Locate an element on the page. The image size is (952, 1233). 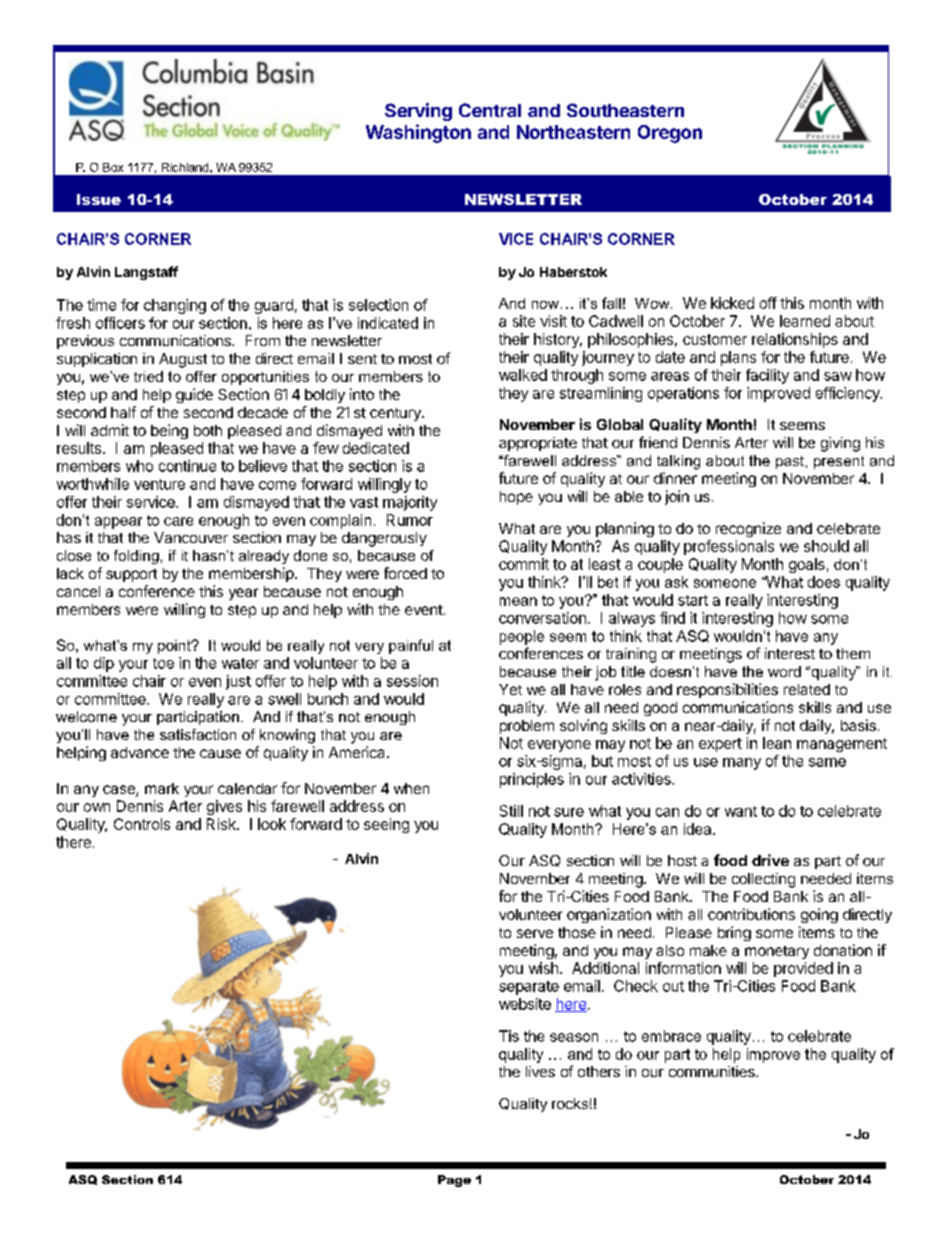
painful is located at coordinates (411, 646).
